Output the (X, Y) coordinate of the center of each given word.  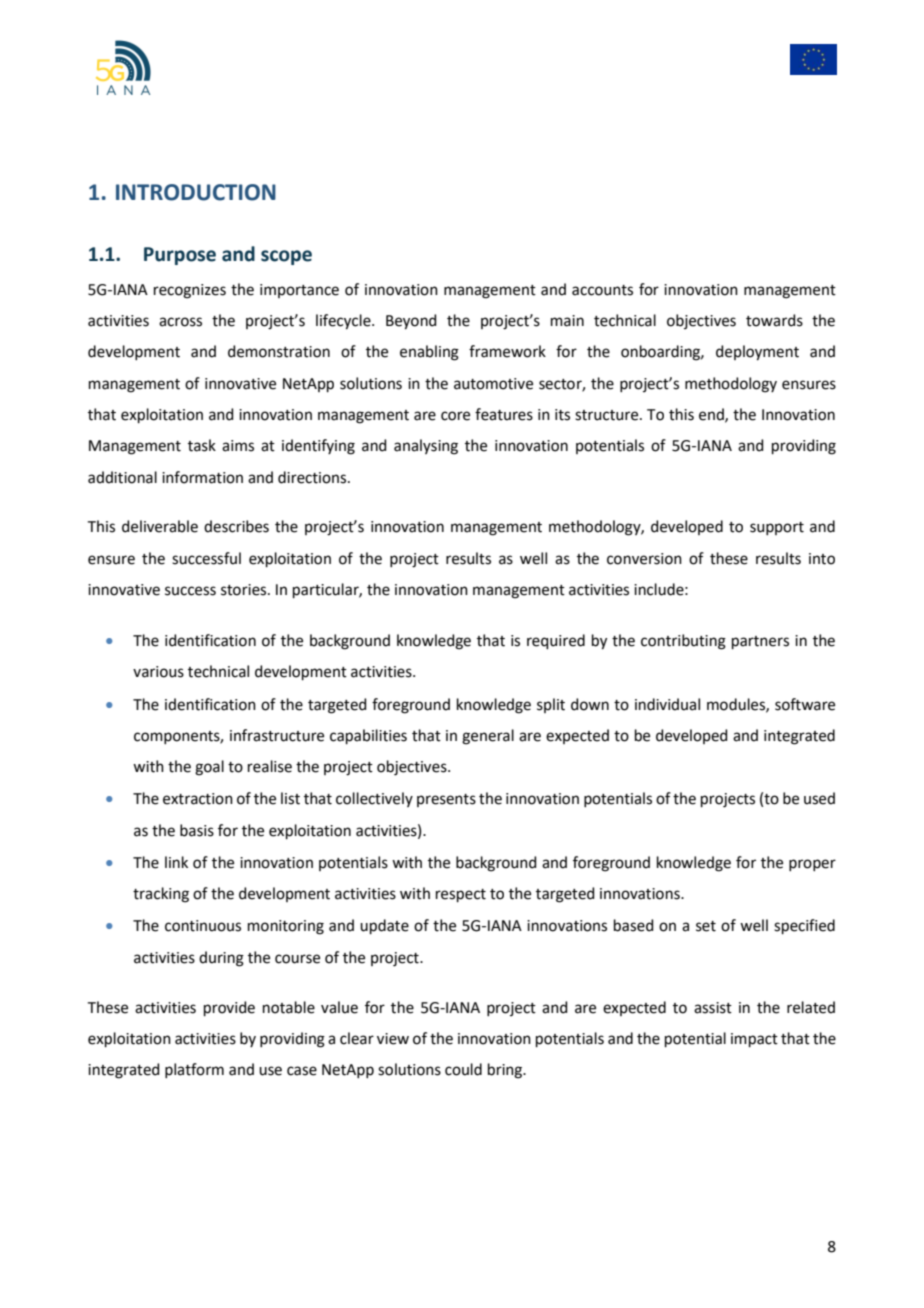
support (777, 528)
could (463, 1069)
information (202, 477)
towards (774, 320)
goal (209, 768)
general (488, 737)
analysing (426, 447)
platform (194, 1070)
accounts (602, 290)
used (819, 798)
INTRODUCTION (196, 192)
